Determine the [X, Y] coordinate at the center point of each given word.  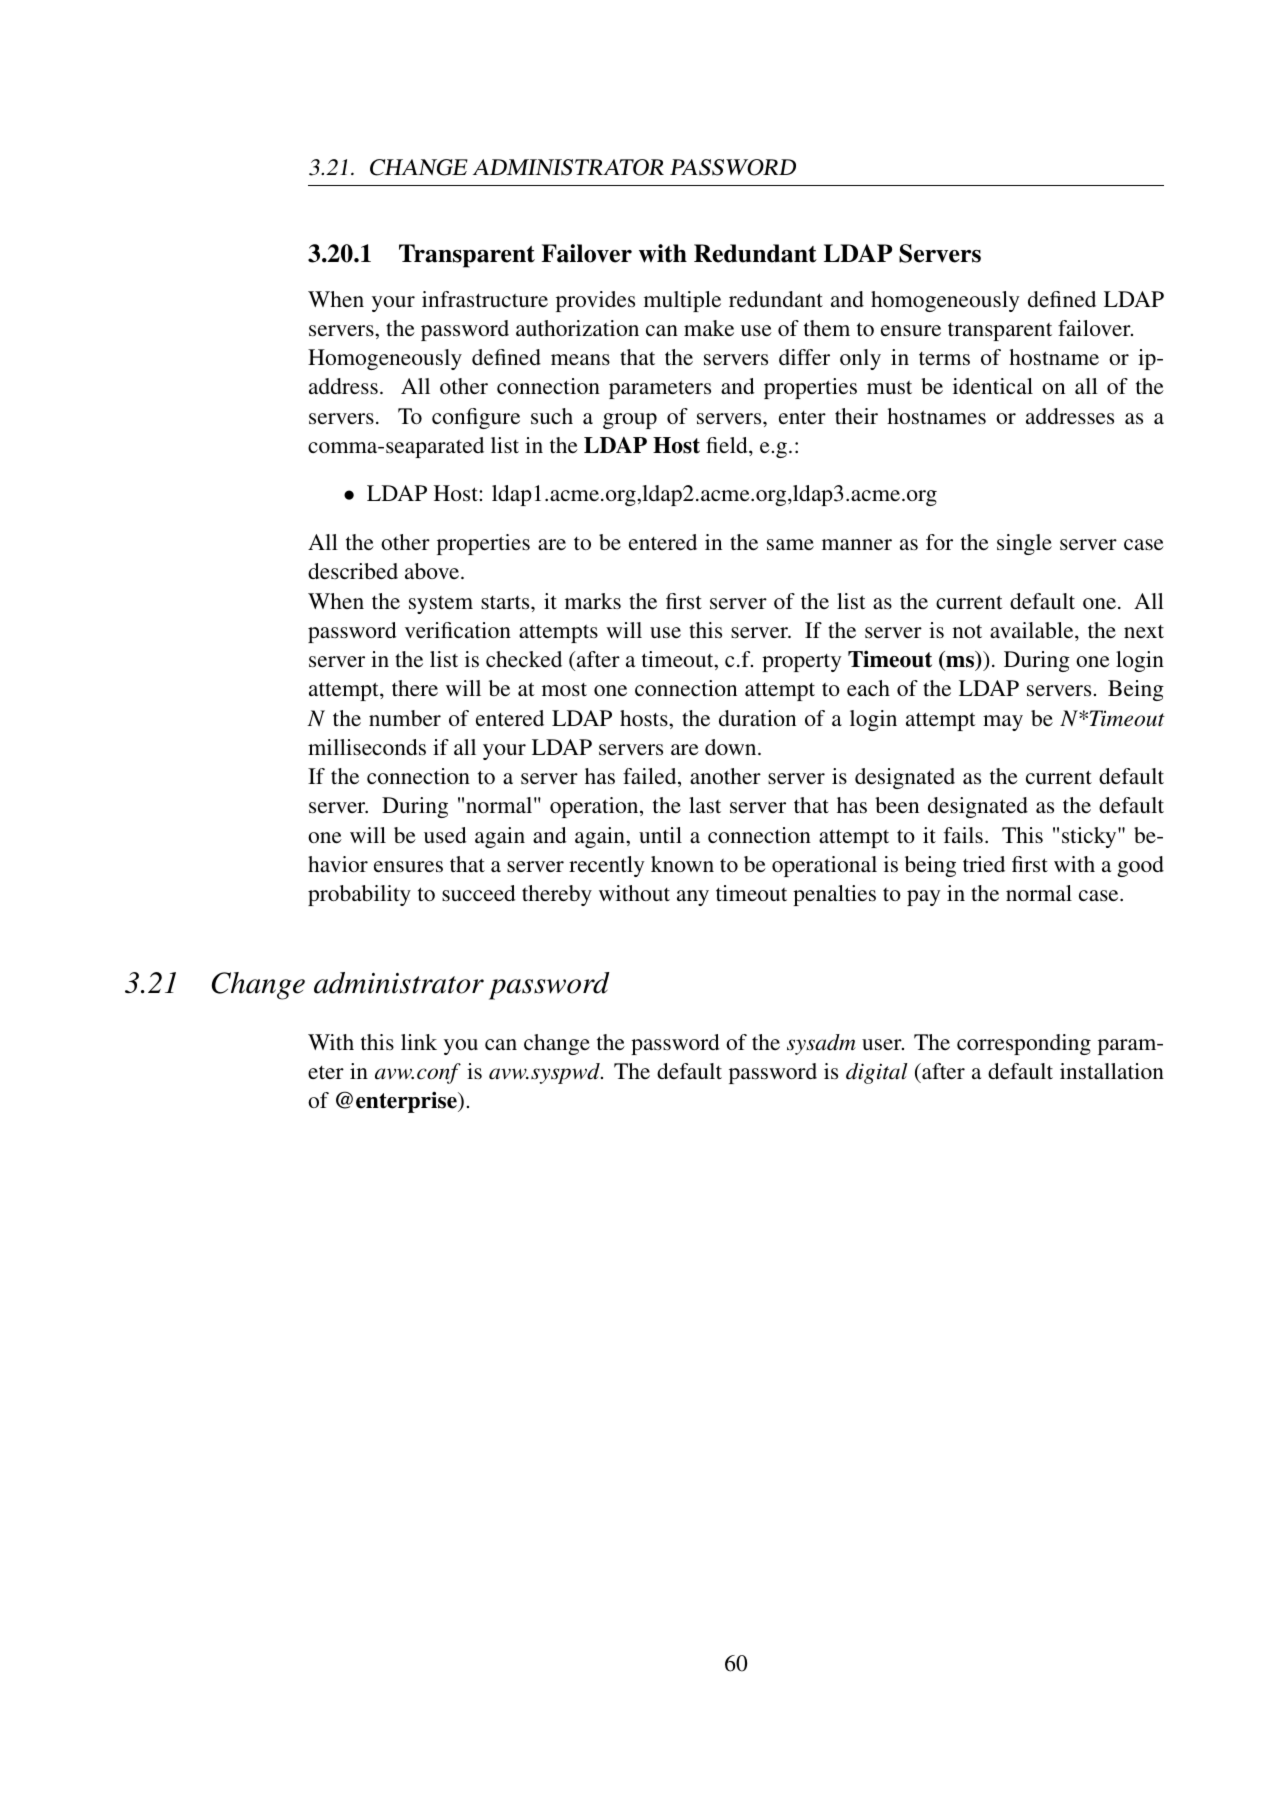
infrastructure [485, 299]
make [709, 328]
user [883, 1045]
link [419, 1042]
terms [944, 359]
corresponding [1024, 1044]
